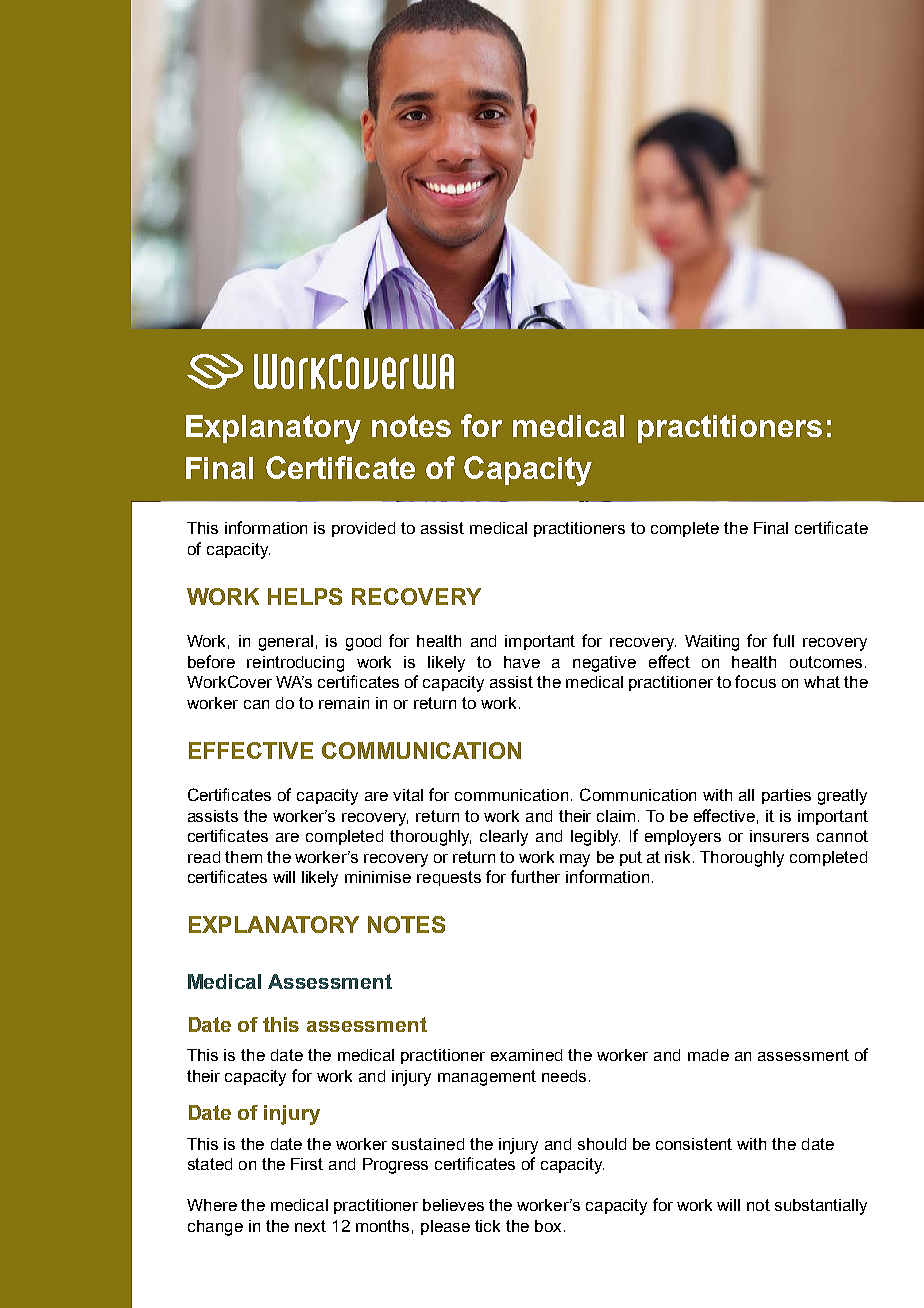 Image resolution: width=924 pixels, height=1308 pixels. Describe the element at coordinates (755, 681) in the screenshot. I see `focus` at that location.
